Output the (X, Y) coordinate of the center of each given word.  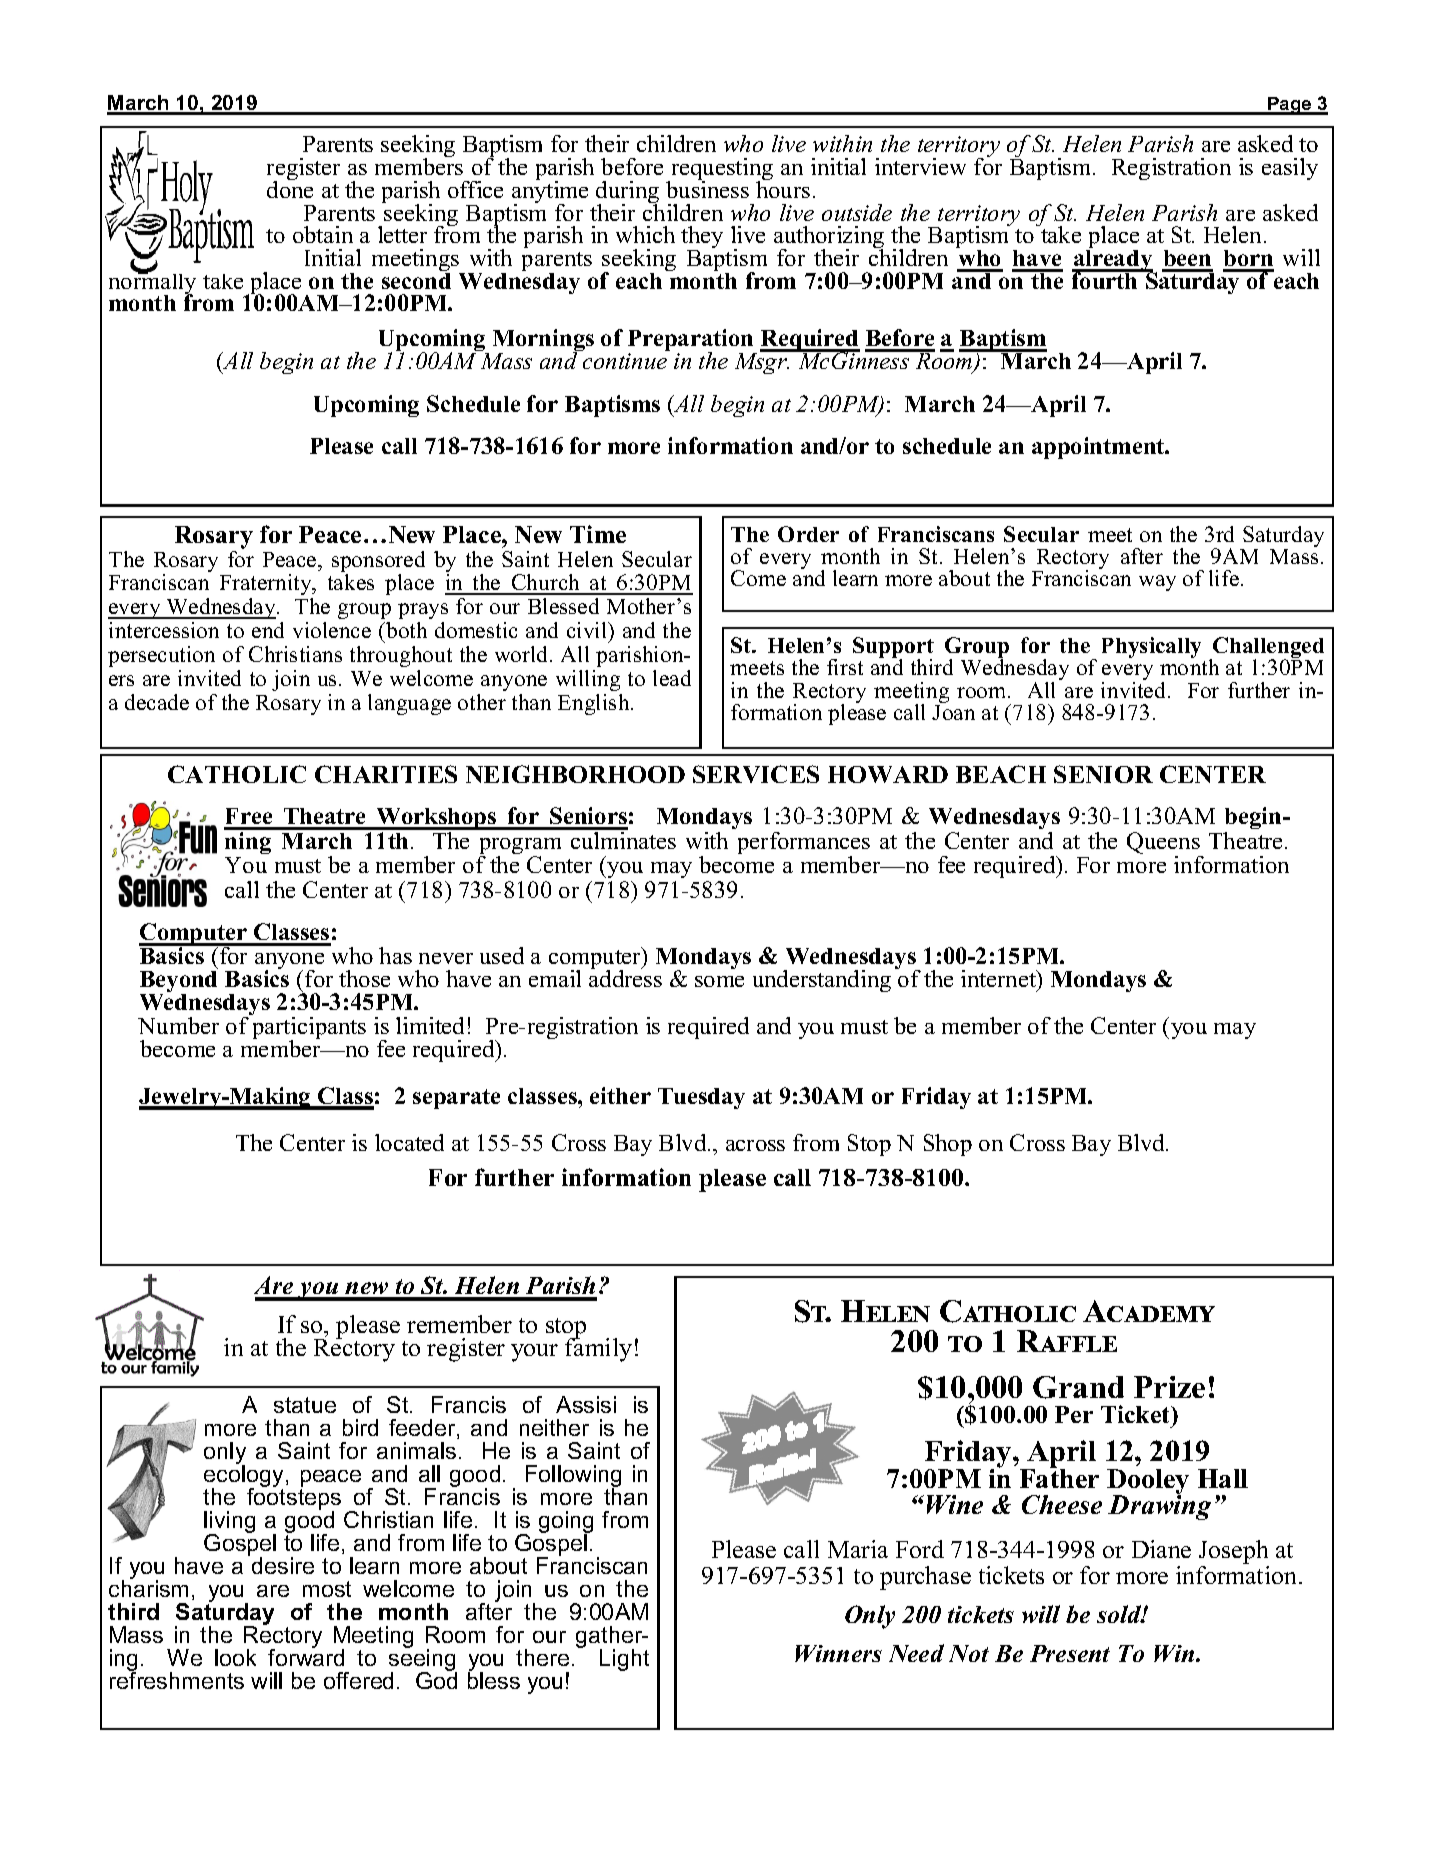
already (1113, 260)
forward (306, 1656)
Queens (1163, 843)
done (290, 188)
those (364, 978)
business (707, 188)
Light (624, 1660)
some (719, 981)
